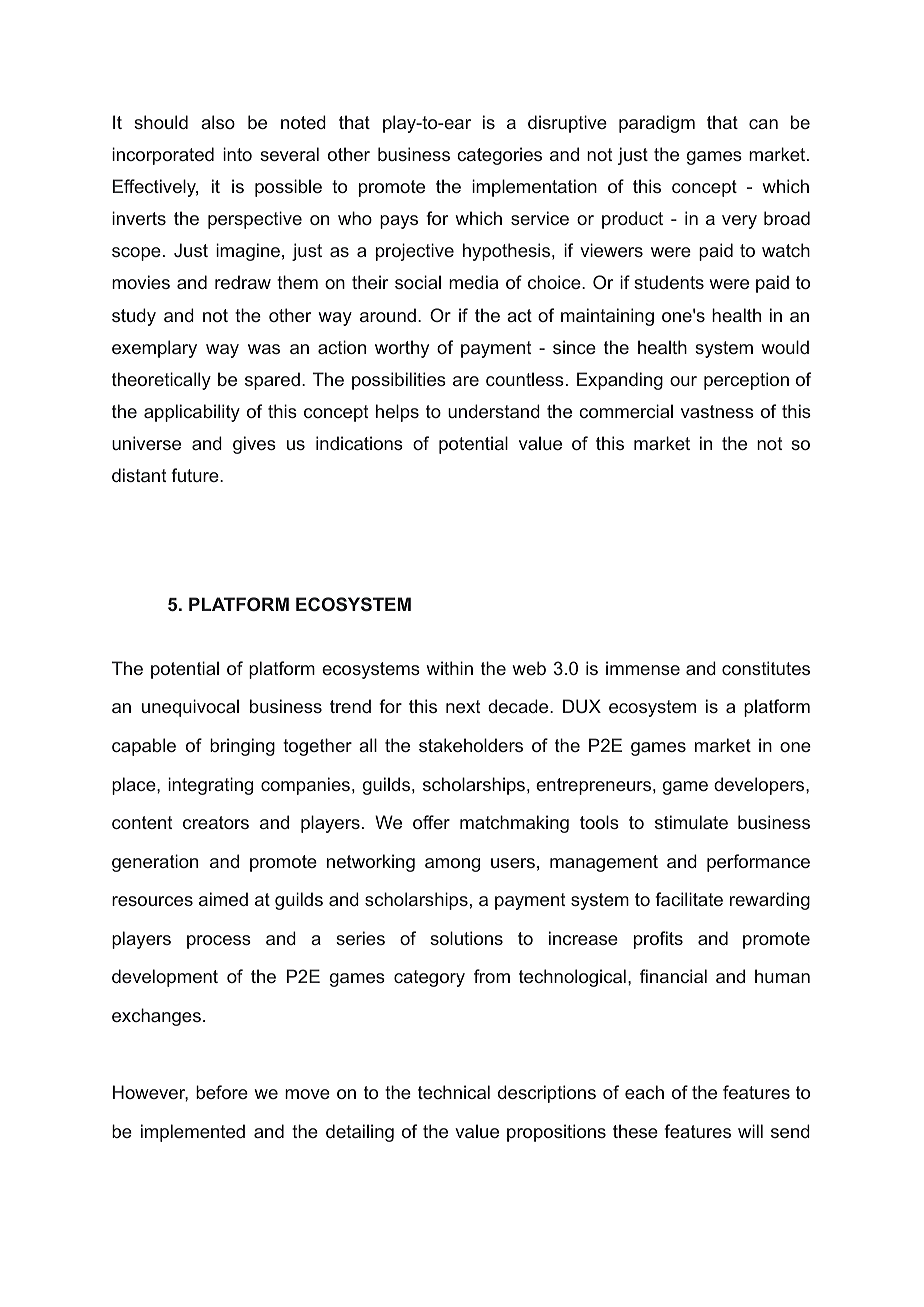 The width and height of the page is (924, 1307). Describe the element at coordinates (717, 411) in the page. I see `vastness` at that location.
